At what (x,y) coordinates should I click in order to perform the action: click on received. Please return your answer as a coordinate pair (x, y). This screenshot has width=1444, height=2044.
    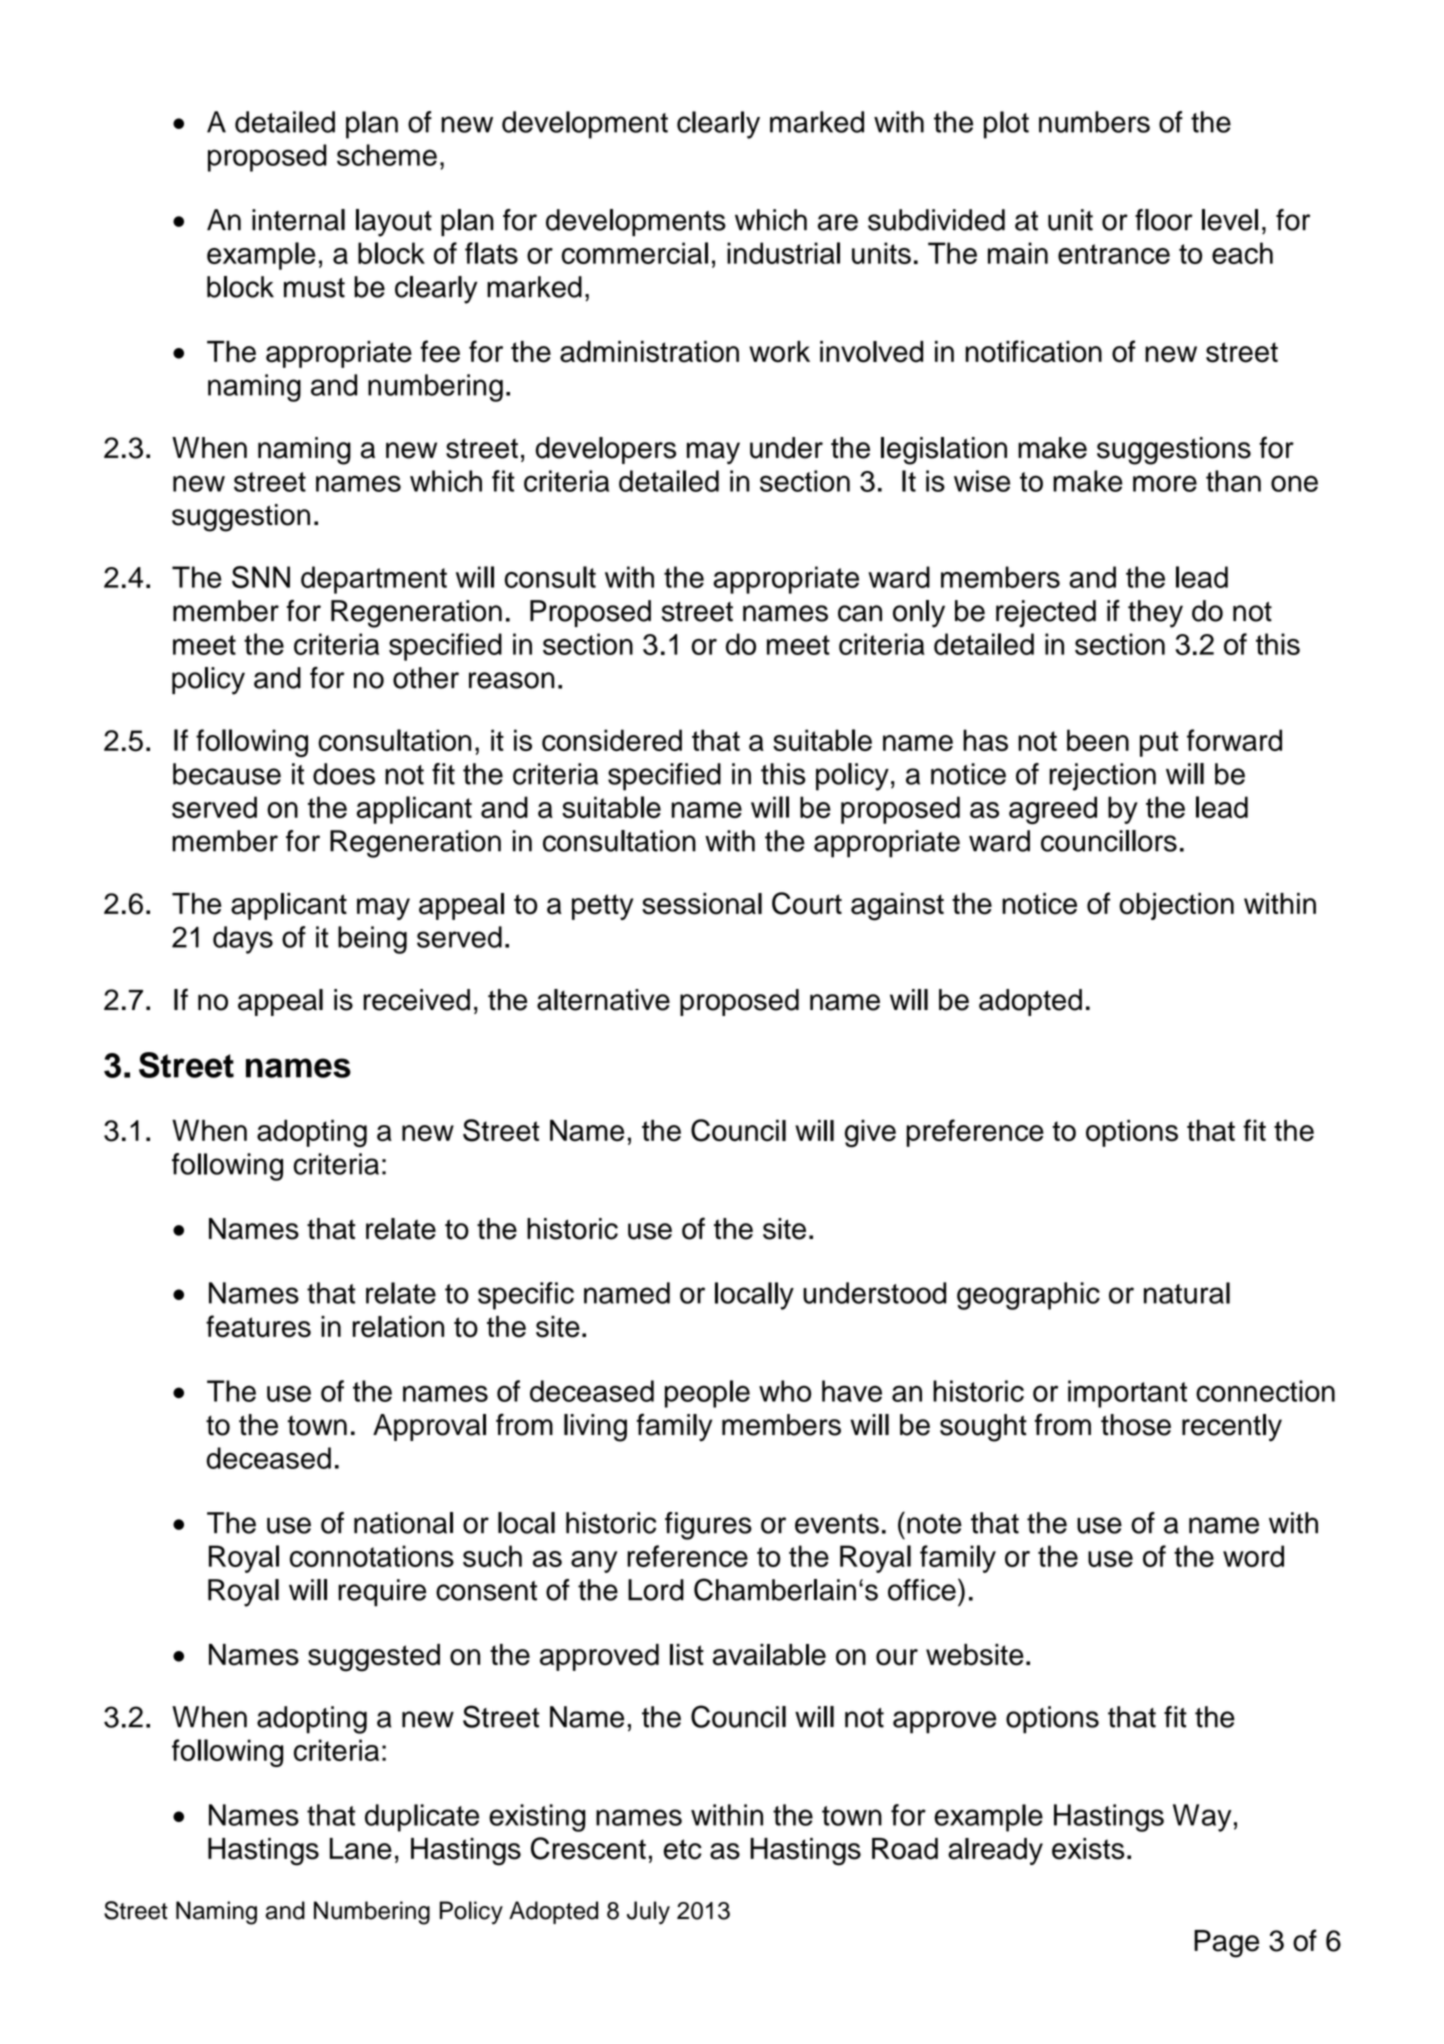
    Looking at the image, I should click on (416, 1000).
